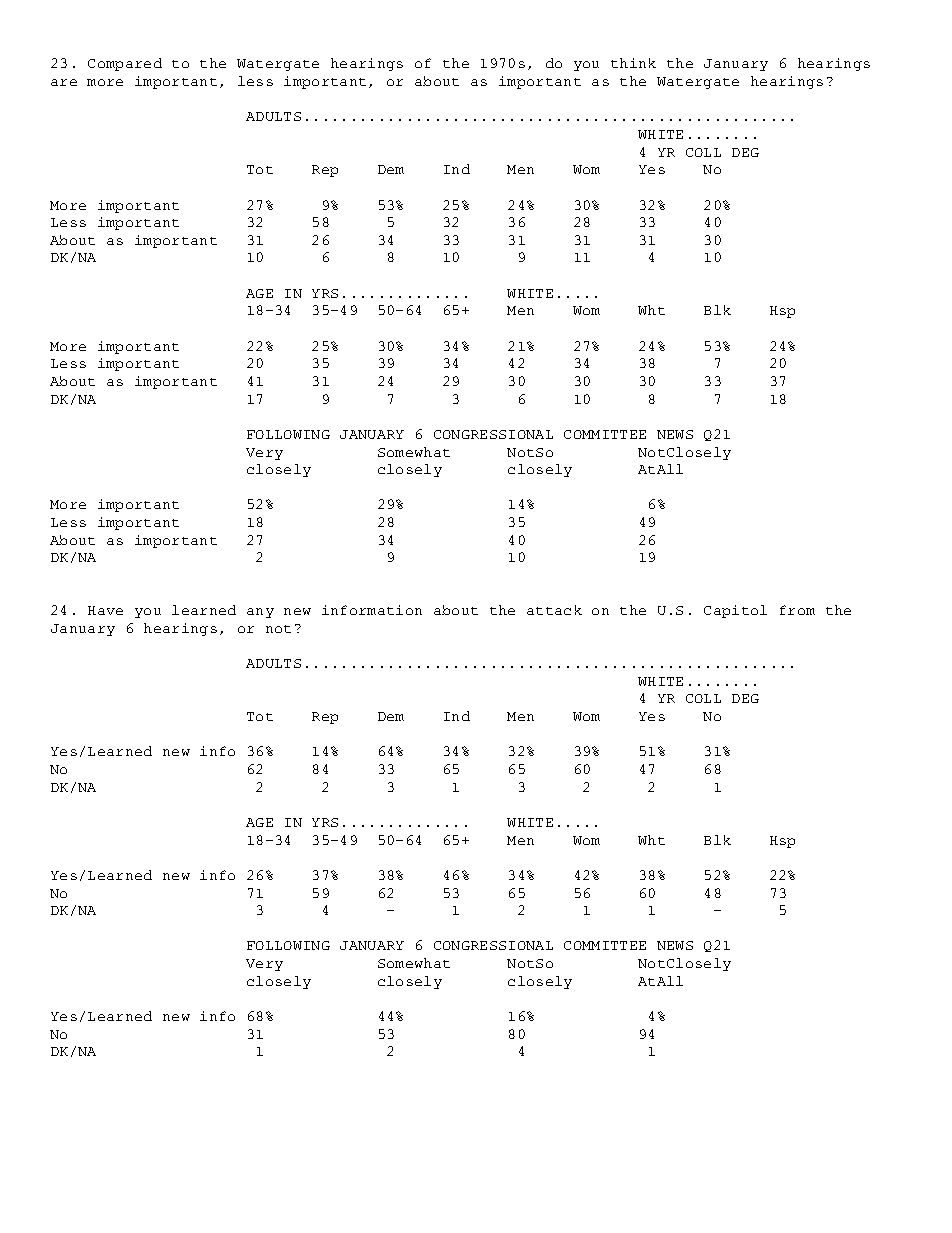  What do you see at coordinates (105, 610) in the screenshot?
I see `Have` at bounding box center [105, 610].
